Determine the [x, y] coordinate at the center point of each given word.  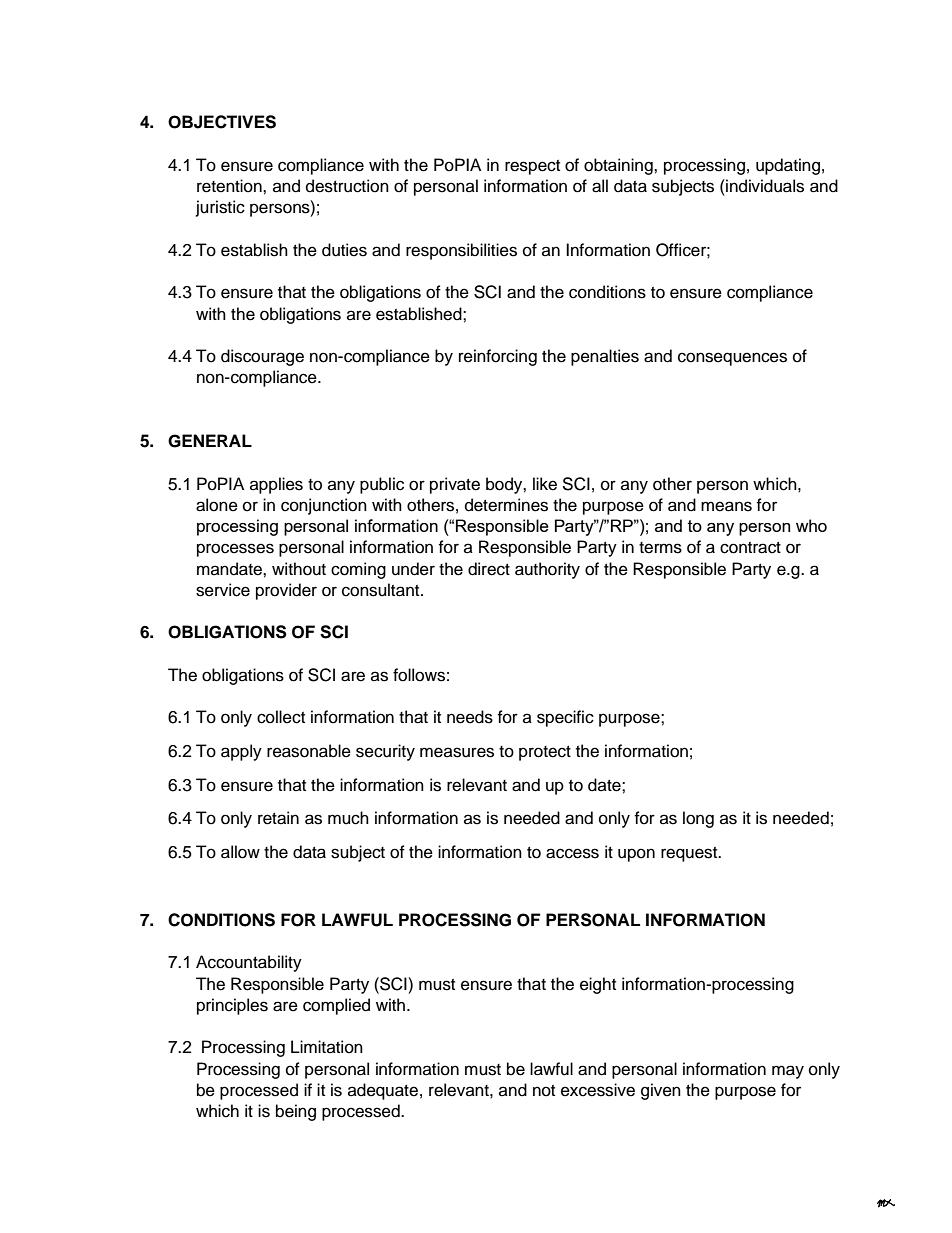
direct [489, 569]
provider [286, 591]
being [296, 1112]
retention [230, 186]
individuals [764, 186]
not [544, 1091]
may [788, 1072]
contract [750, 548]
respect [532, 167]
